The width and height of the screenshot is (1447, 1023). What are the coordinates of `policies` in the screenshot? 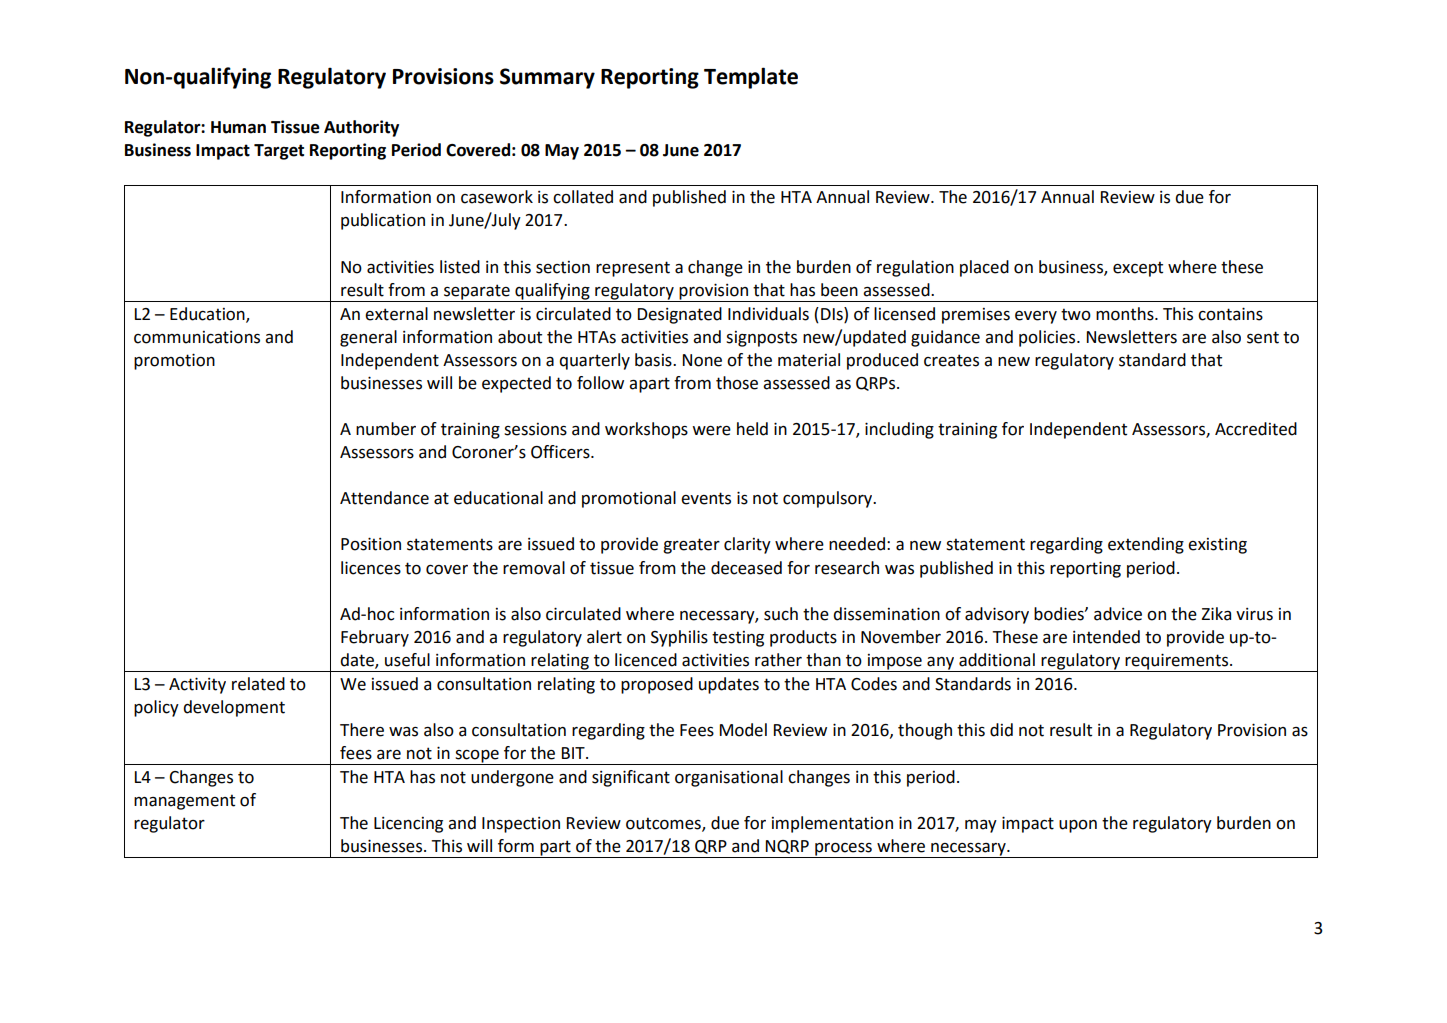 It's located at (1048, 338).
